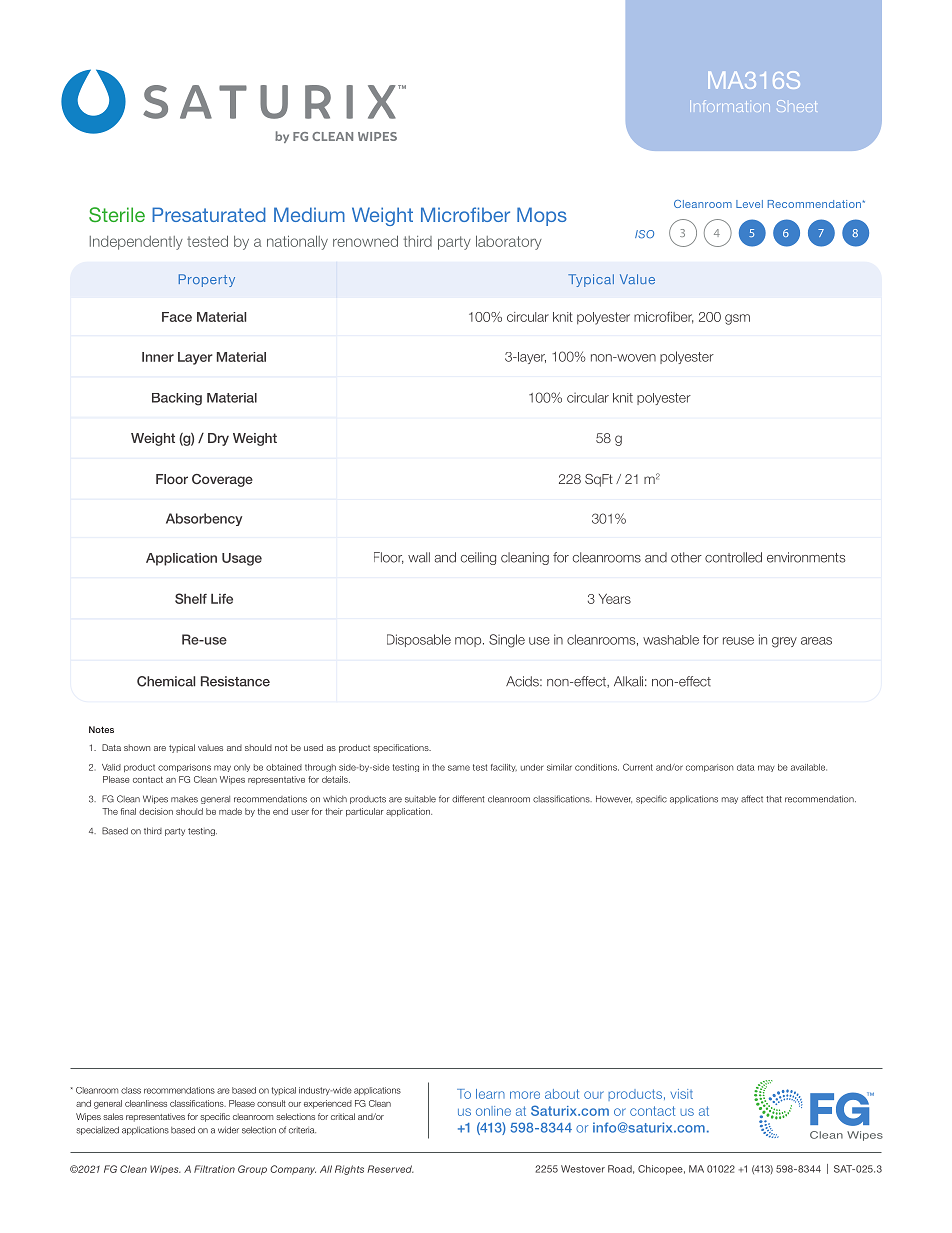 The image size is (952, 1233). Describe the element at coordinates (478, 558) in the page. I see `ceiling` at that location.
